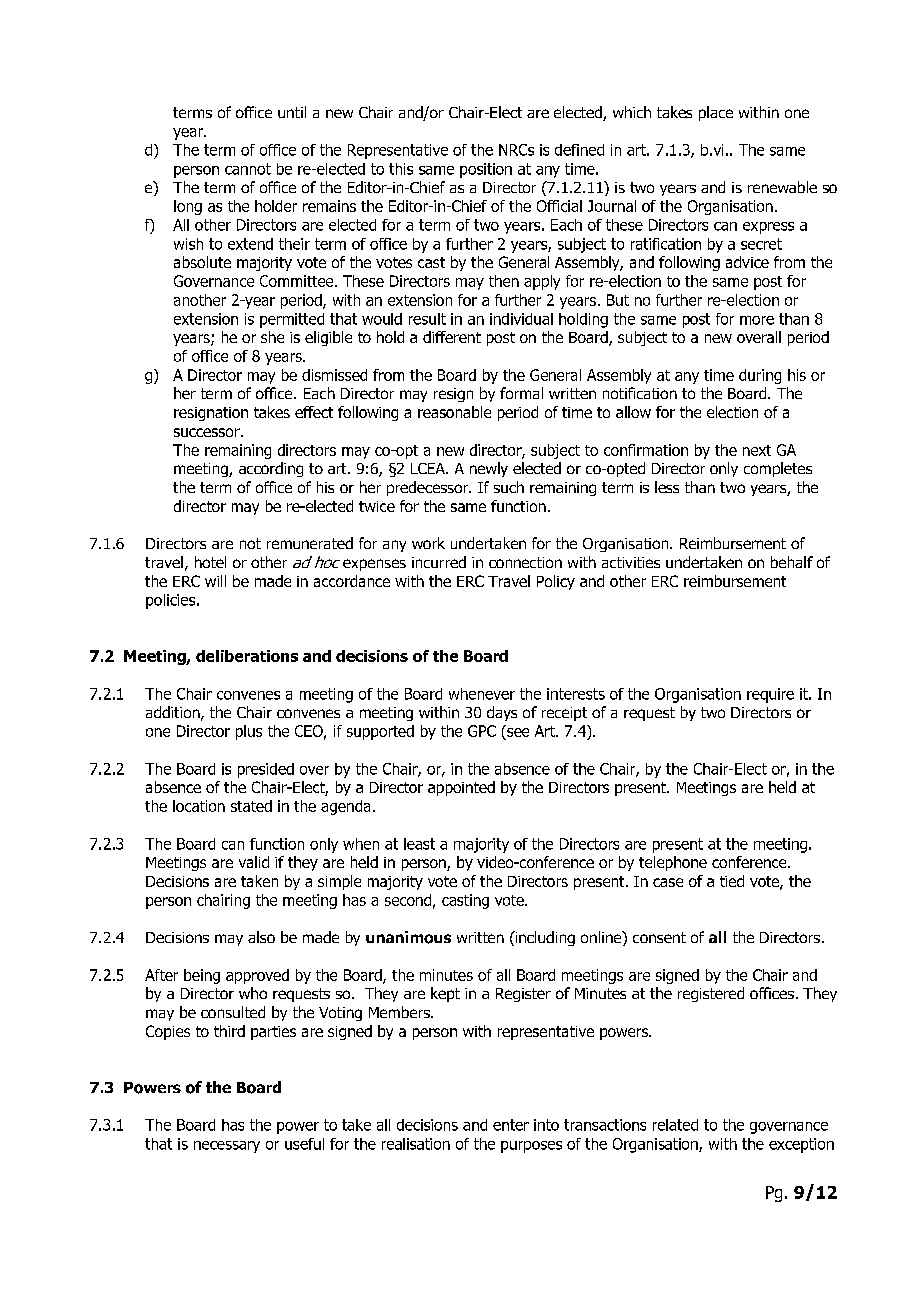 This screenshot has width=924, height=1308. What do you see at coordinates (439, 562) in the screenshot?
I see `incurred` at bounding box center [439, 562].
